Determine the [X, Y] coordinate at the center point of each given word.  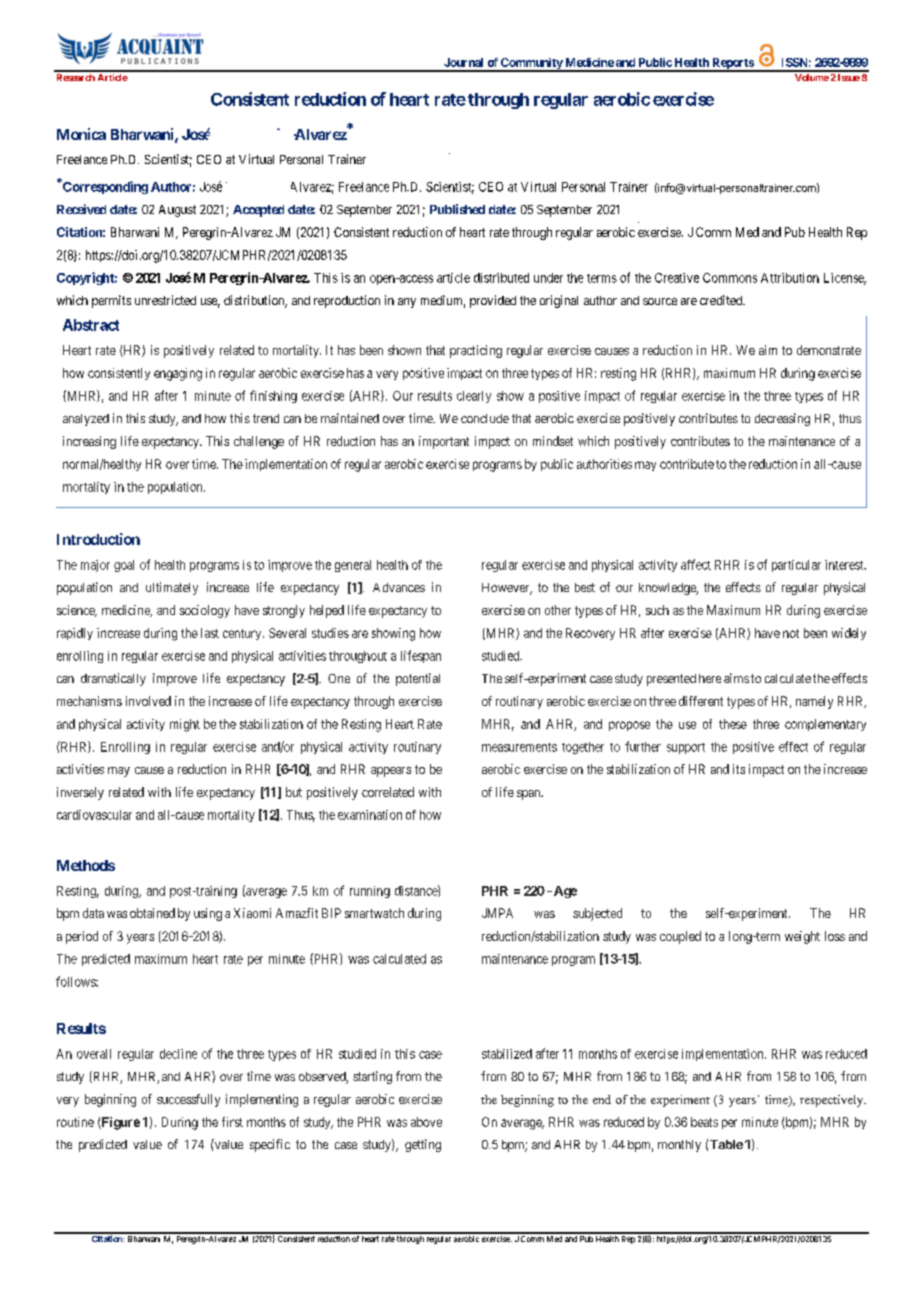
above [426, 1122]
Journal [463, 62]
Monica [81, 134]
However [507, 589]
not [791, 633]
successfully [188, 1100]
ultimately [172, 588]
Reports [732, 65]
